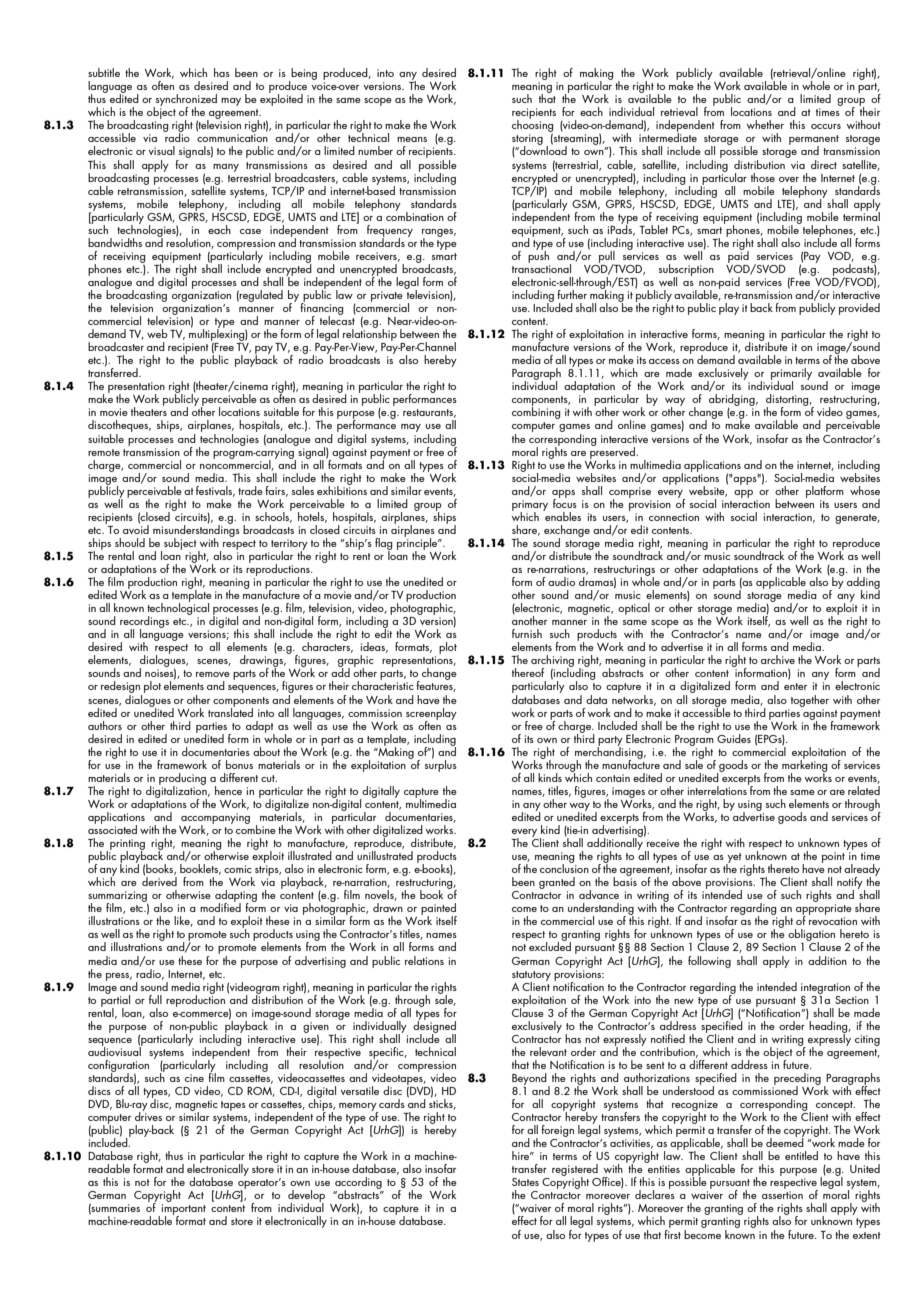 The image size is (924, 1308). I want to click on important, so click(184, 1211).
